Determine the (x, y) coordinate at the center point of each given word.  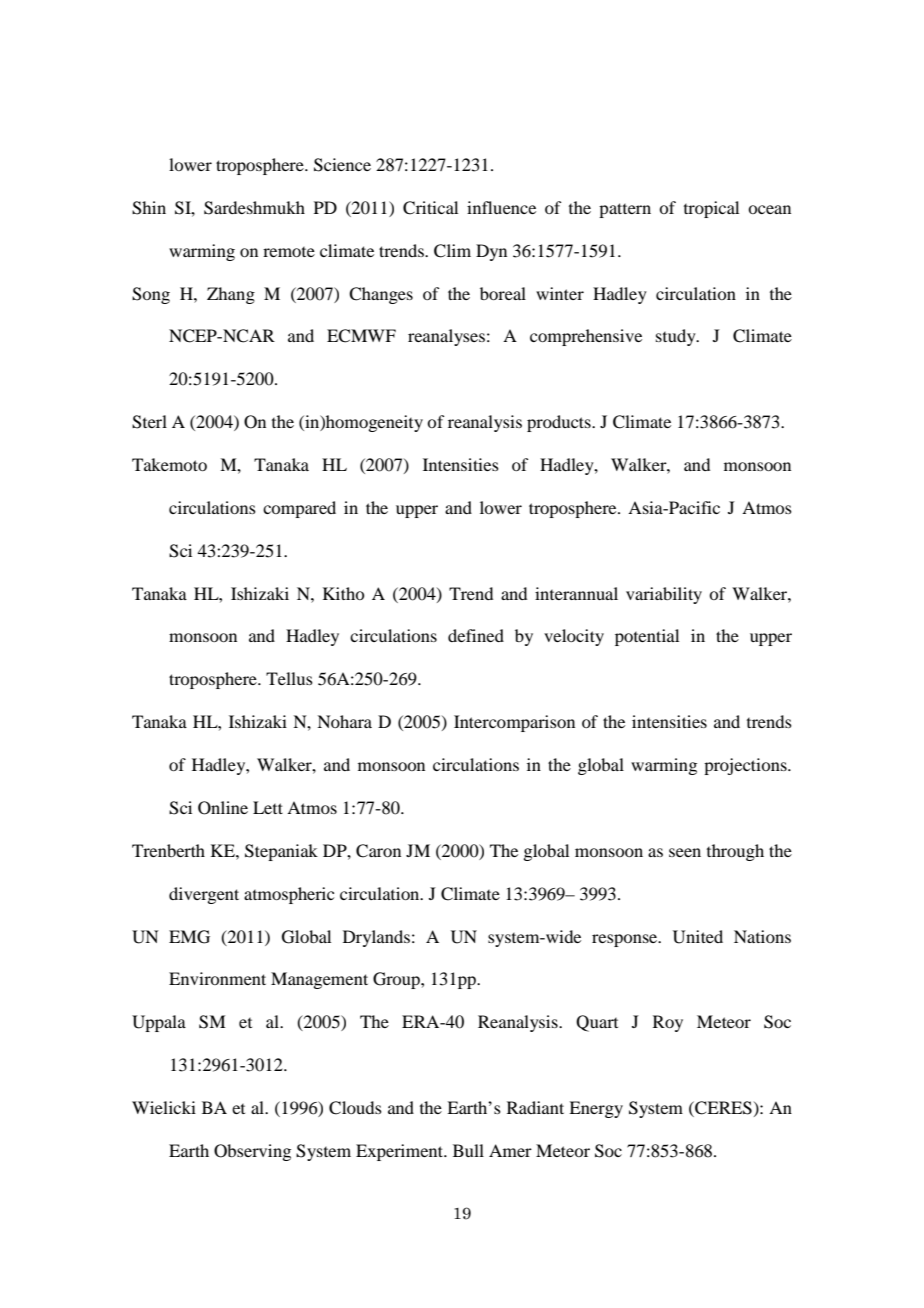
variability (664, 595)
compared (299, 509)
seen (685, 852)
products (560, 423)
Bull (468, 1150)
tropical (711, 209)
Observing (252, 1152)
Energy (596, 1109)
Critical (430, 208)
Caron (378, 851)
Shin (149, 208)
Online (223, 808)
